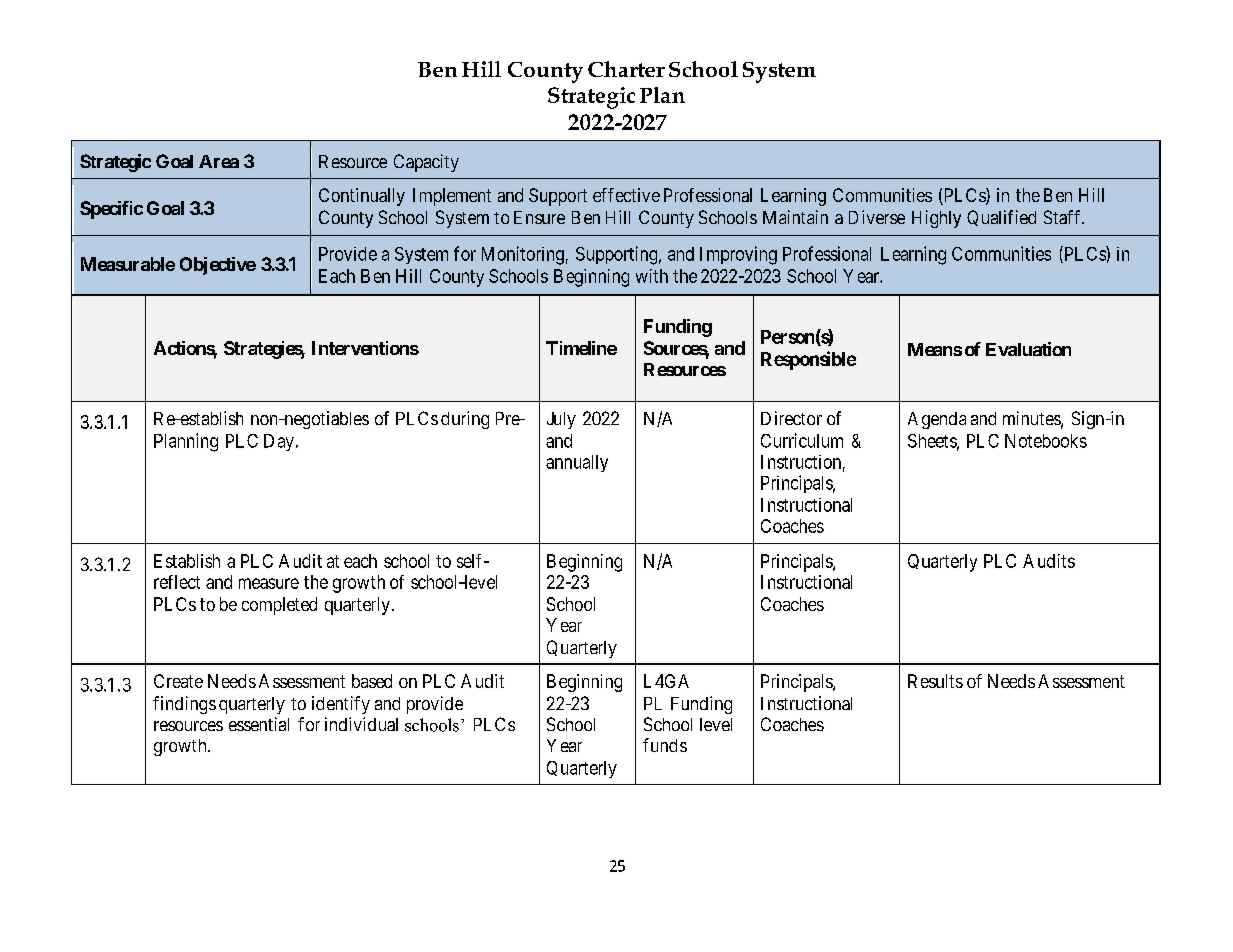 The width and height of the screenshot is (1233, 952). I want to click on Results, so click(935, 681).
